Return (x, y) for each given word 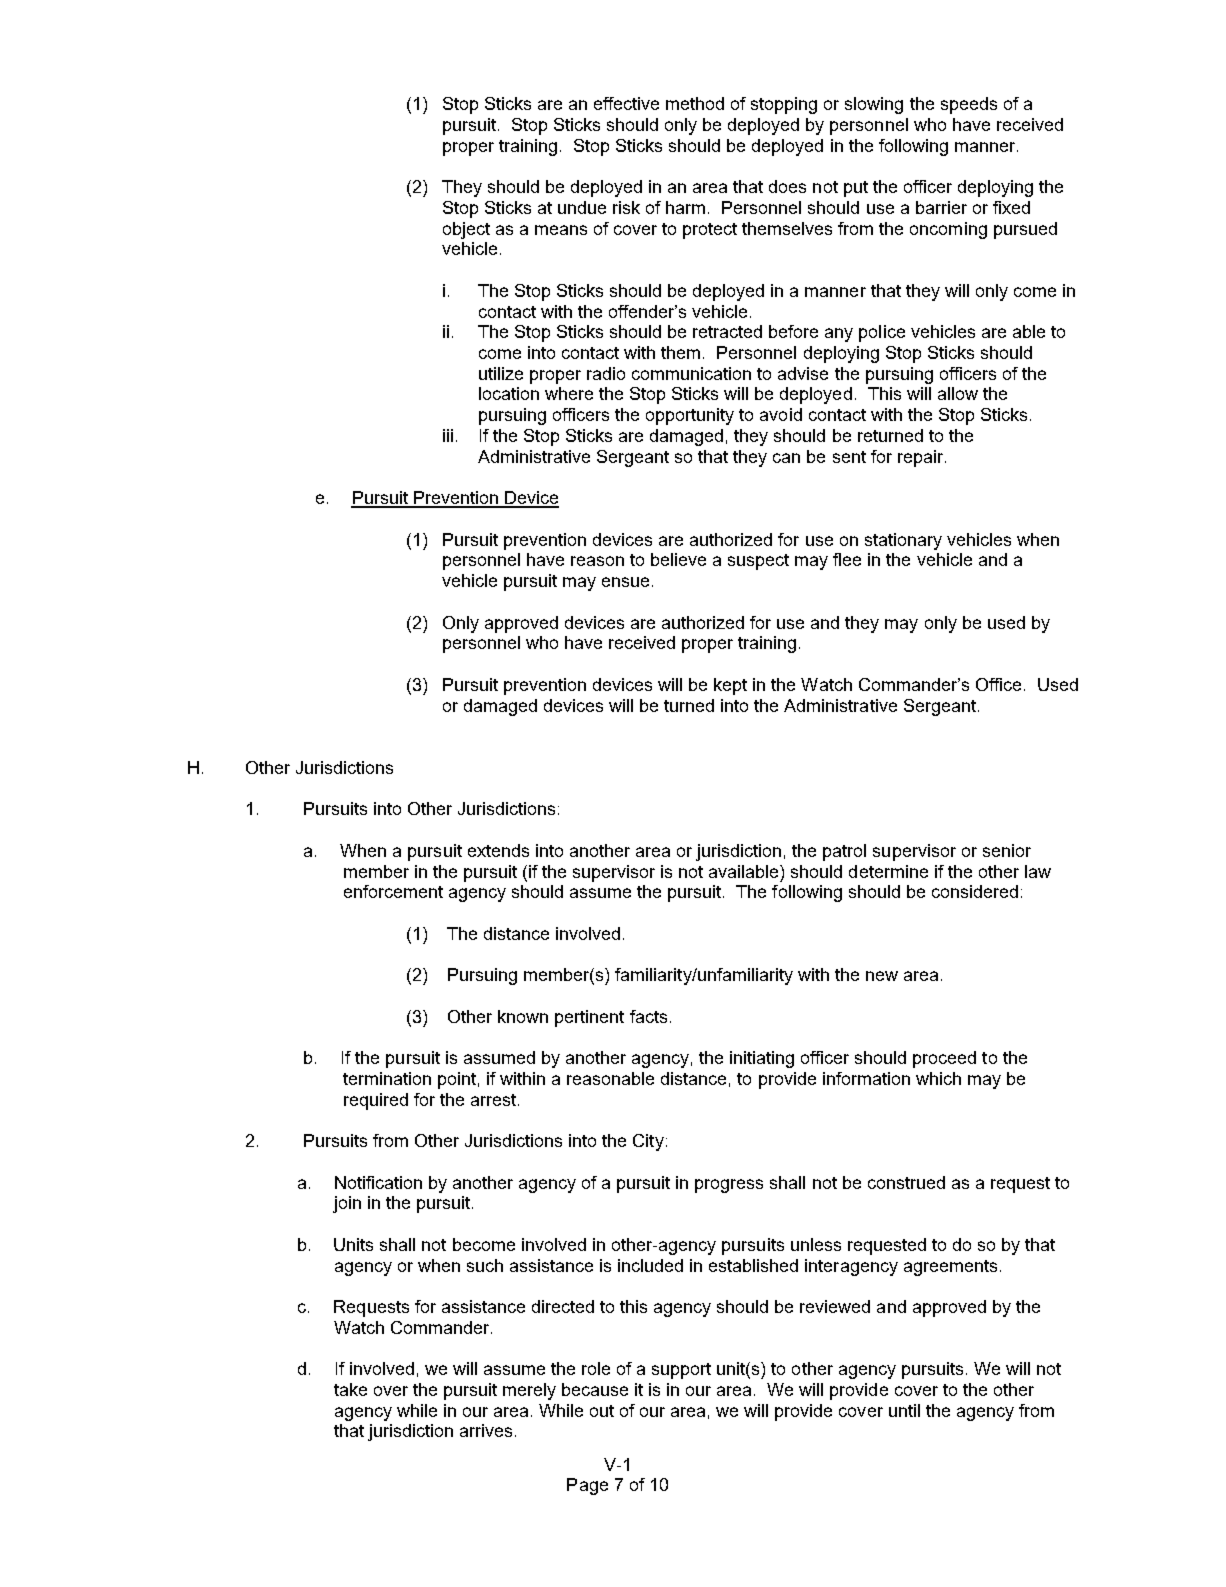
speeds (969, 105)
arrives (486, 1430)
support (681, 1371)
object (466, 230)
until (904, 1410)
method (695, 103)
